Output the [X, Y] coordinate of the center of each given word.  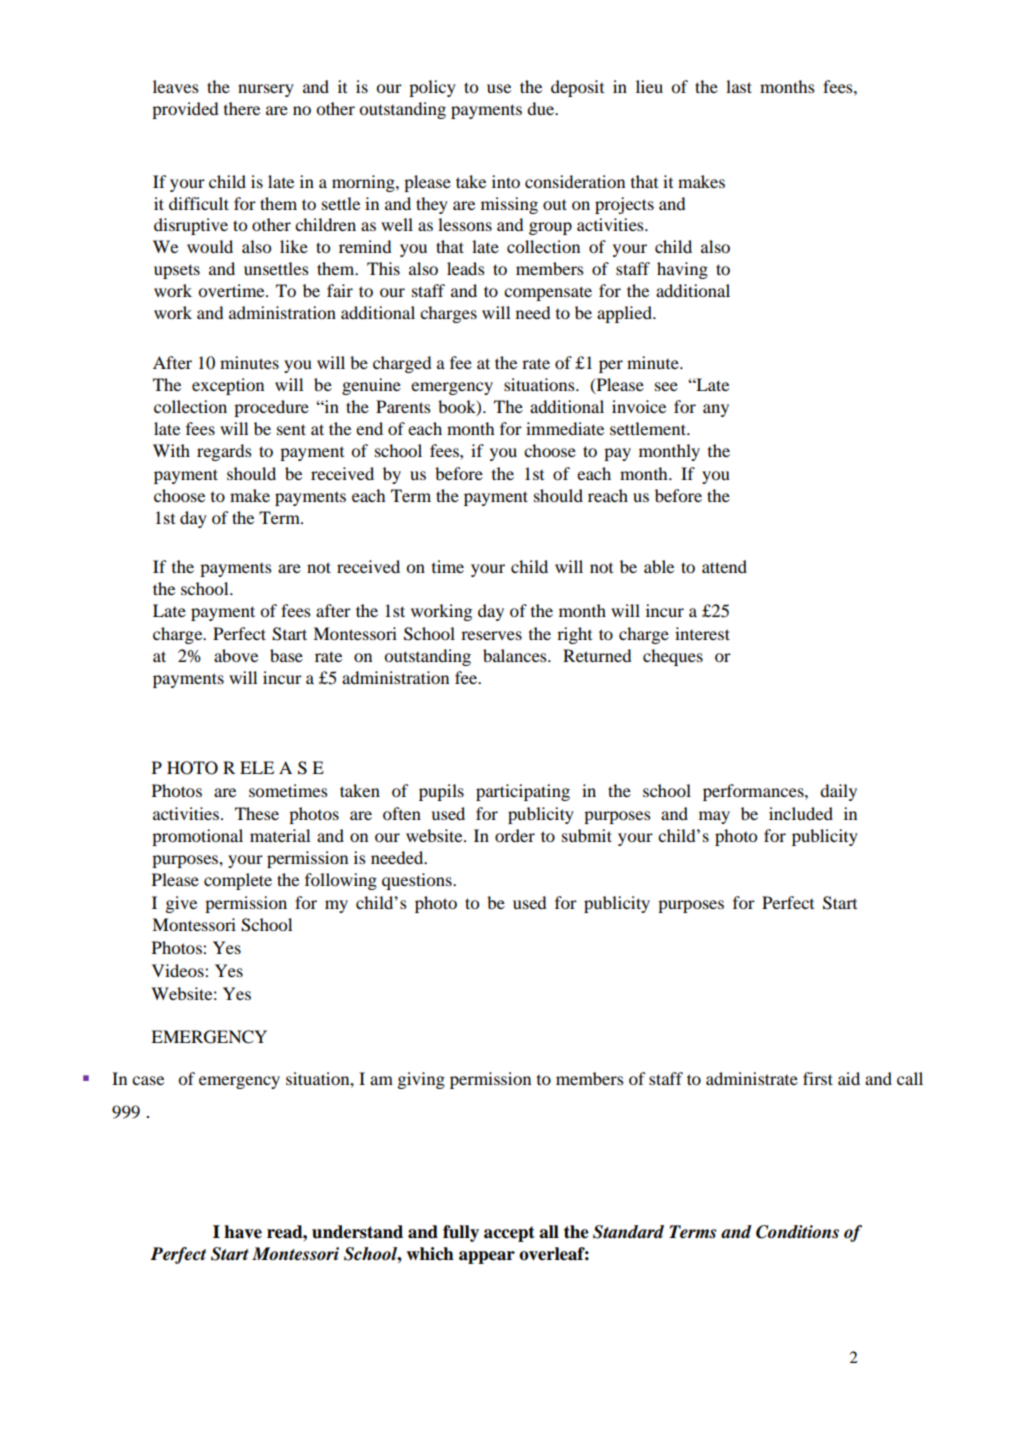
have [243, 1232]
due [542, 108]
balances [516, 655]
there [242, 108]
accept [509, 1234]
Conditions [797, 1232]
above [236, 655]
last [739, 86]
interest [702, 633]
